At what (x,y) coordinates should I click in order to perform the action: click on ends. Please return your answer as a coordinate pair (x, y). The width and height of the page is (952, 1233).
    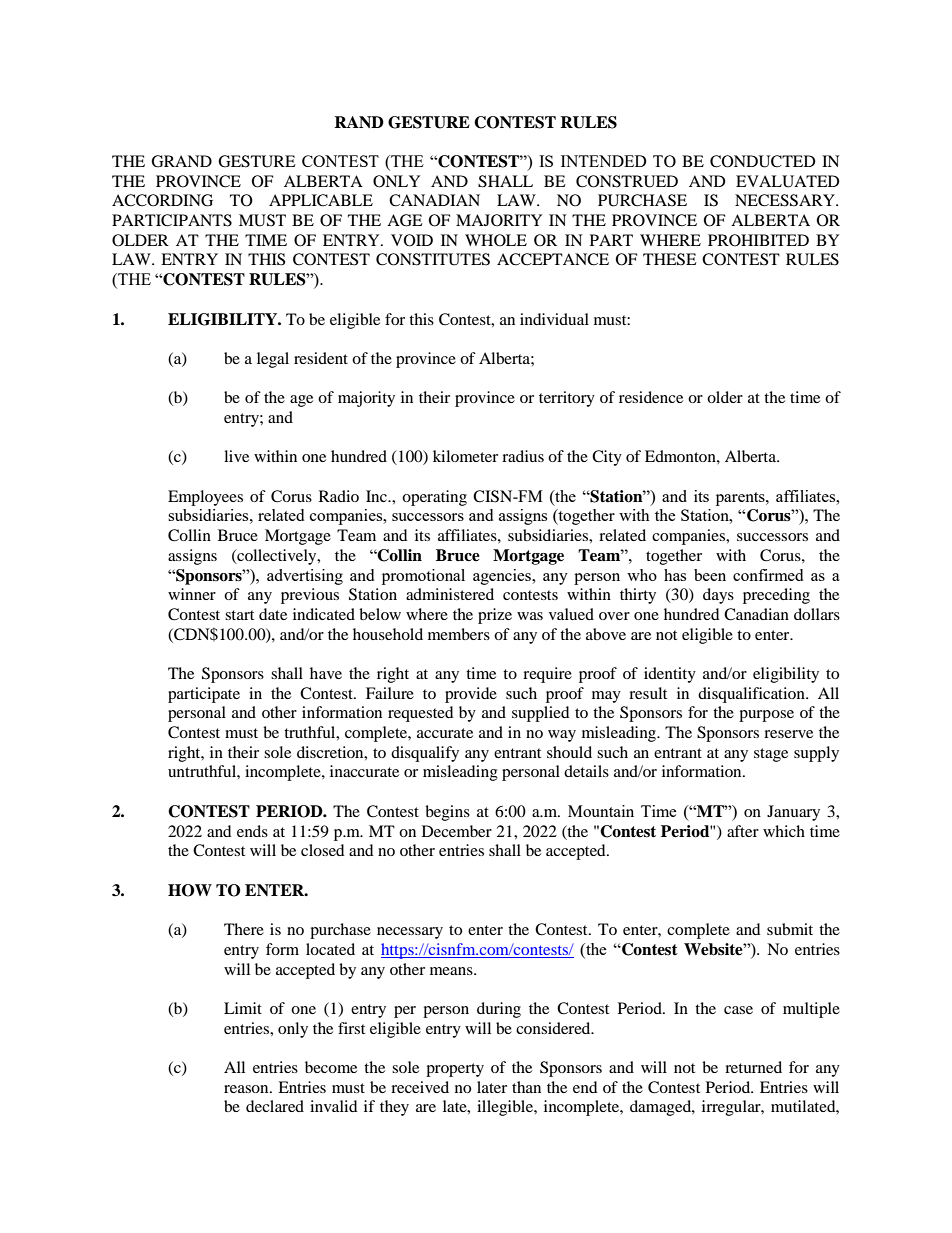
    Looking at the image, I should click on (252, 831).
